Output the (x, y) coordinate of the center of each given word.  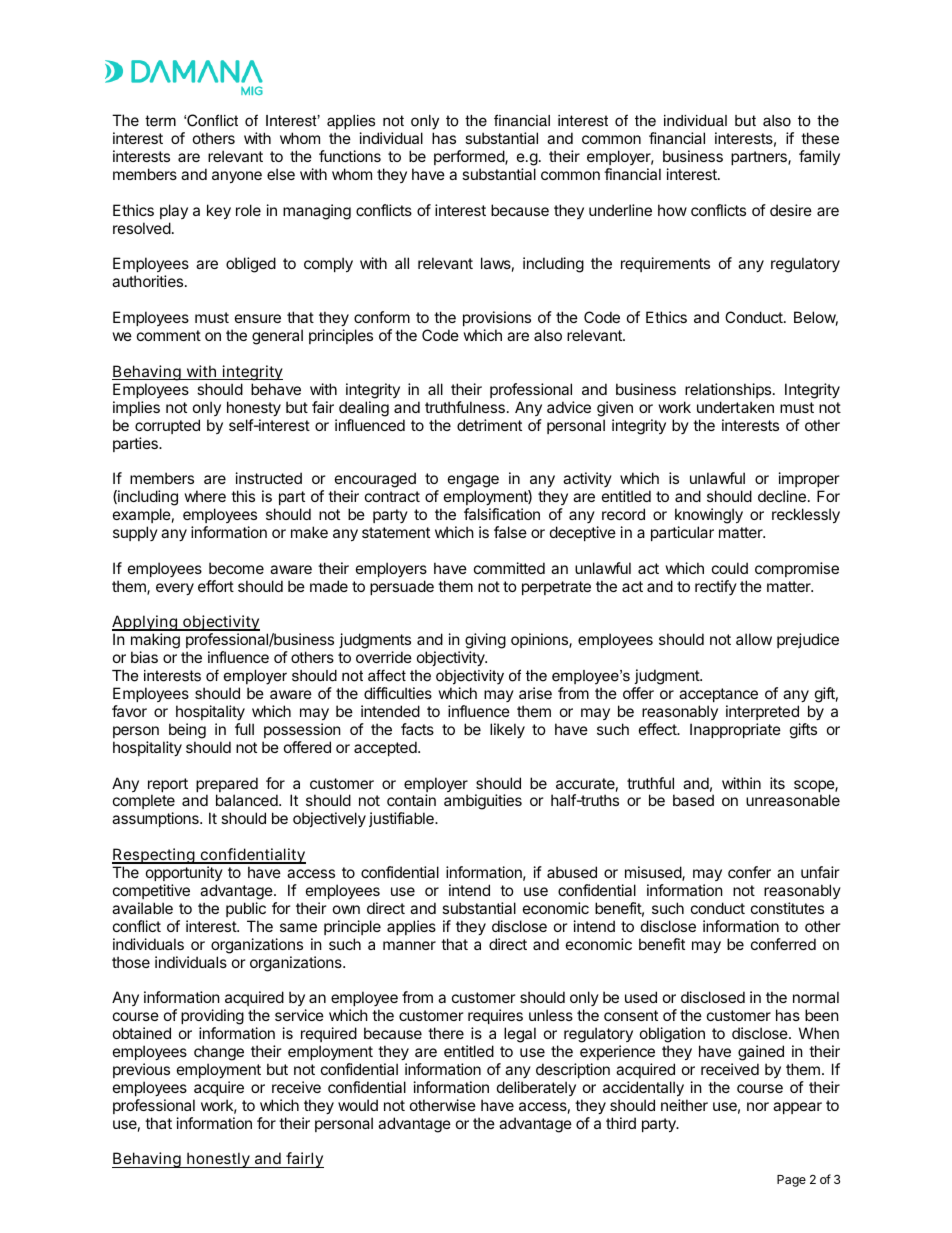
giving (485, 642)
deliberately (536, 1088)
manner (409, 945)
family (819, 157)
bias (144, 657)
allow (754, 639)
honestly (218, 1160)
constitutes (787, 908)
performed (470, 157)
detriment (489, 425)
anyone (237, 177)
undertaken (735, 407)
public (246, 909)
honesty (254, 408)
